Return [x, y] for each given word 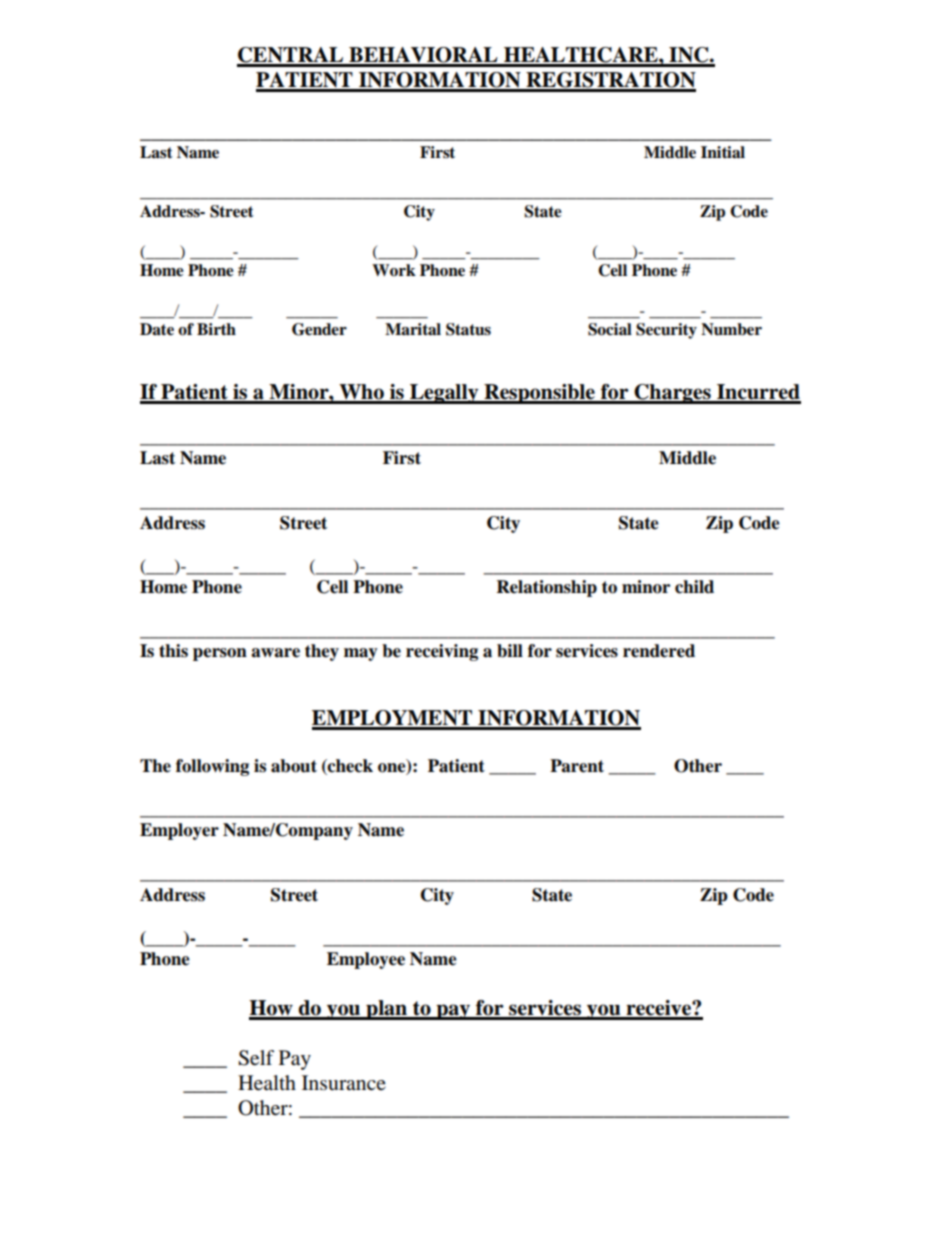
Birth [216, 329]
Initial [723, 152]
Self [256, 1058]
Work [394, 270]
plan [387, 1010]
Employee [366, 960]
